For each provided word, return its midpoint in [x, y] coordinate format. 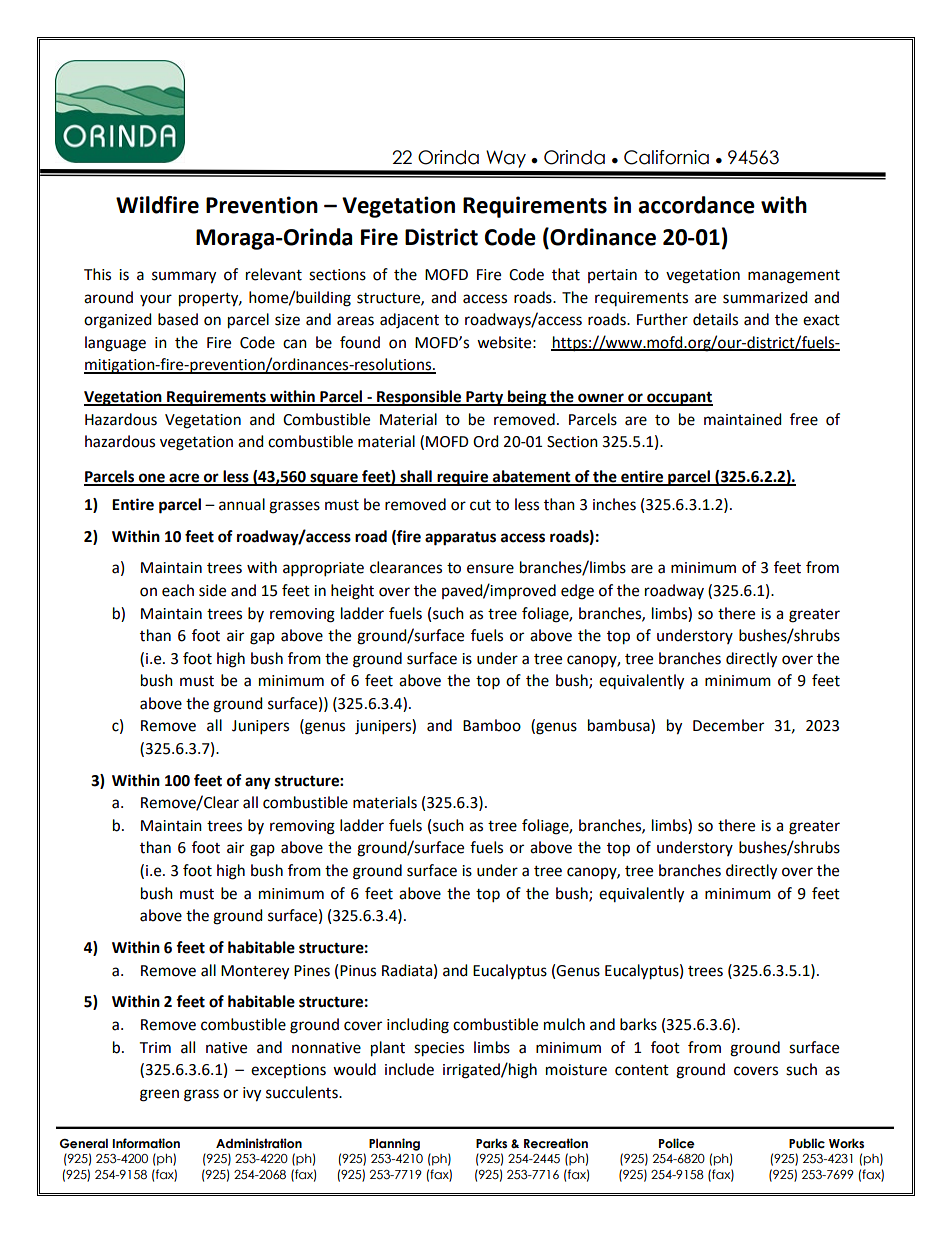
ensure [490, 569]
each [178, 590]
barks [638, 1024]
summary [184, 277]
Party [485, 398]
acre [184, 479]
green [159, 1095]
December [728, 725]
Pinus [358, 971]
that [566, 274]
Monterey [255, 972]
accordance [696, 205]
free [804, 419]
